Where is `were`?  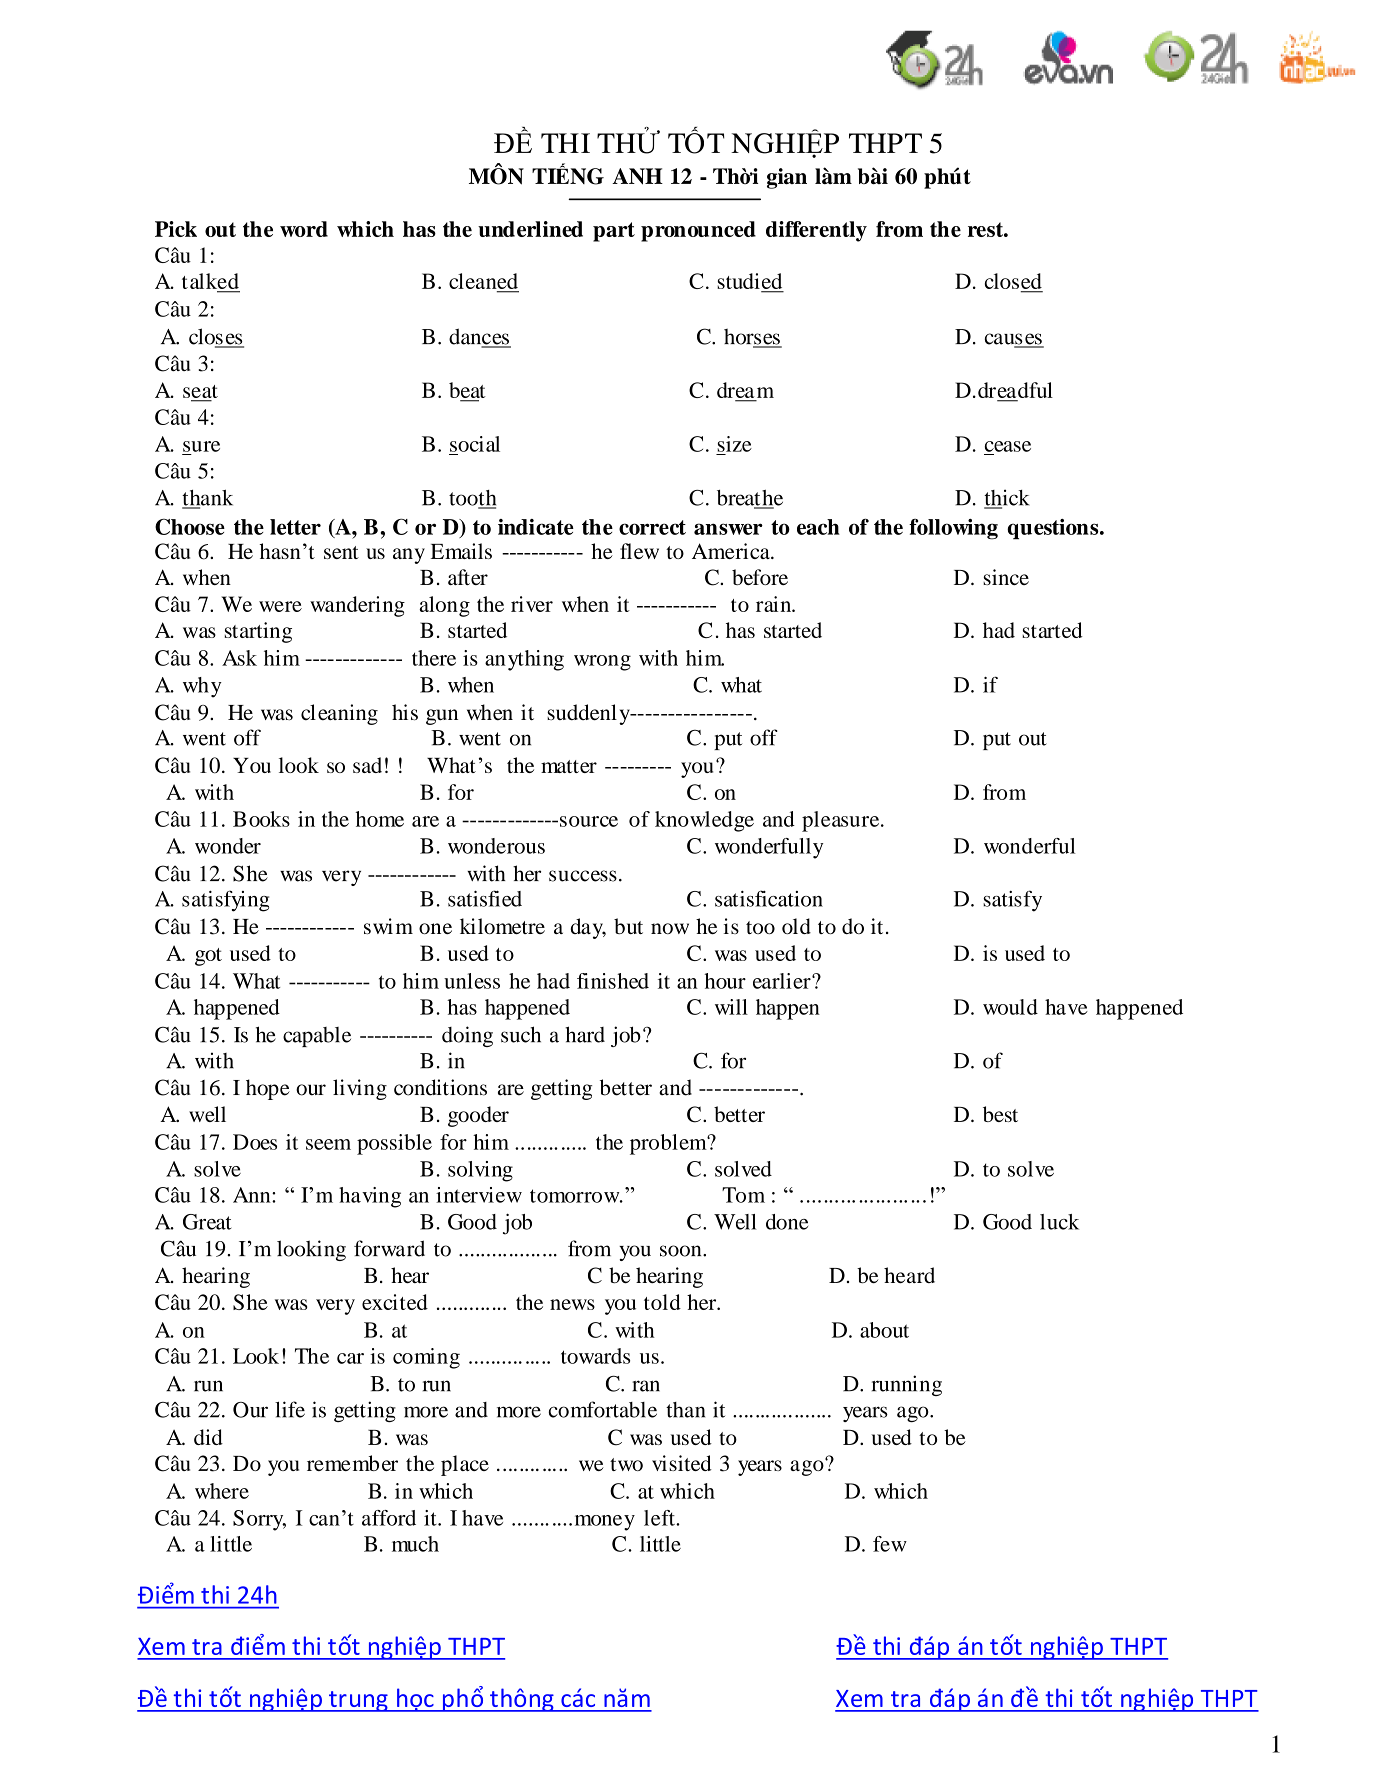 were is located at coordinates (280, 606).
